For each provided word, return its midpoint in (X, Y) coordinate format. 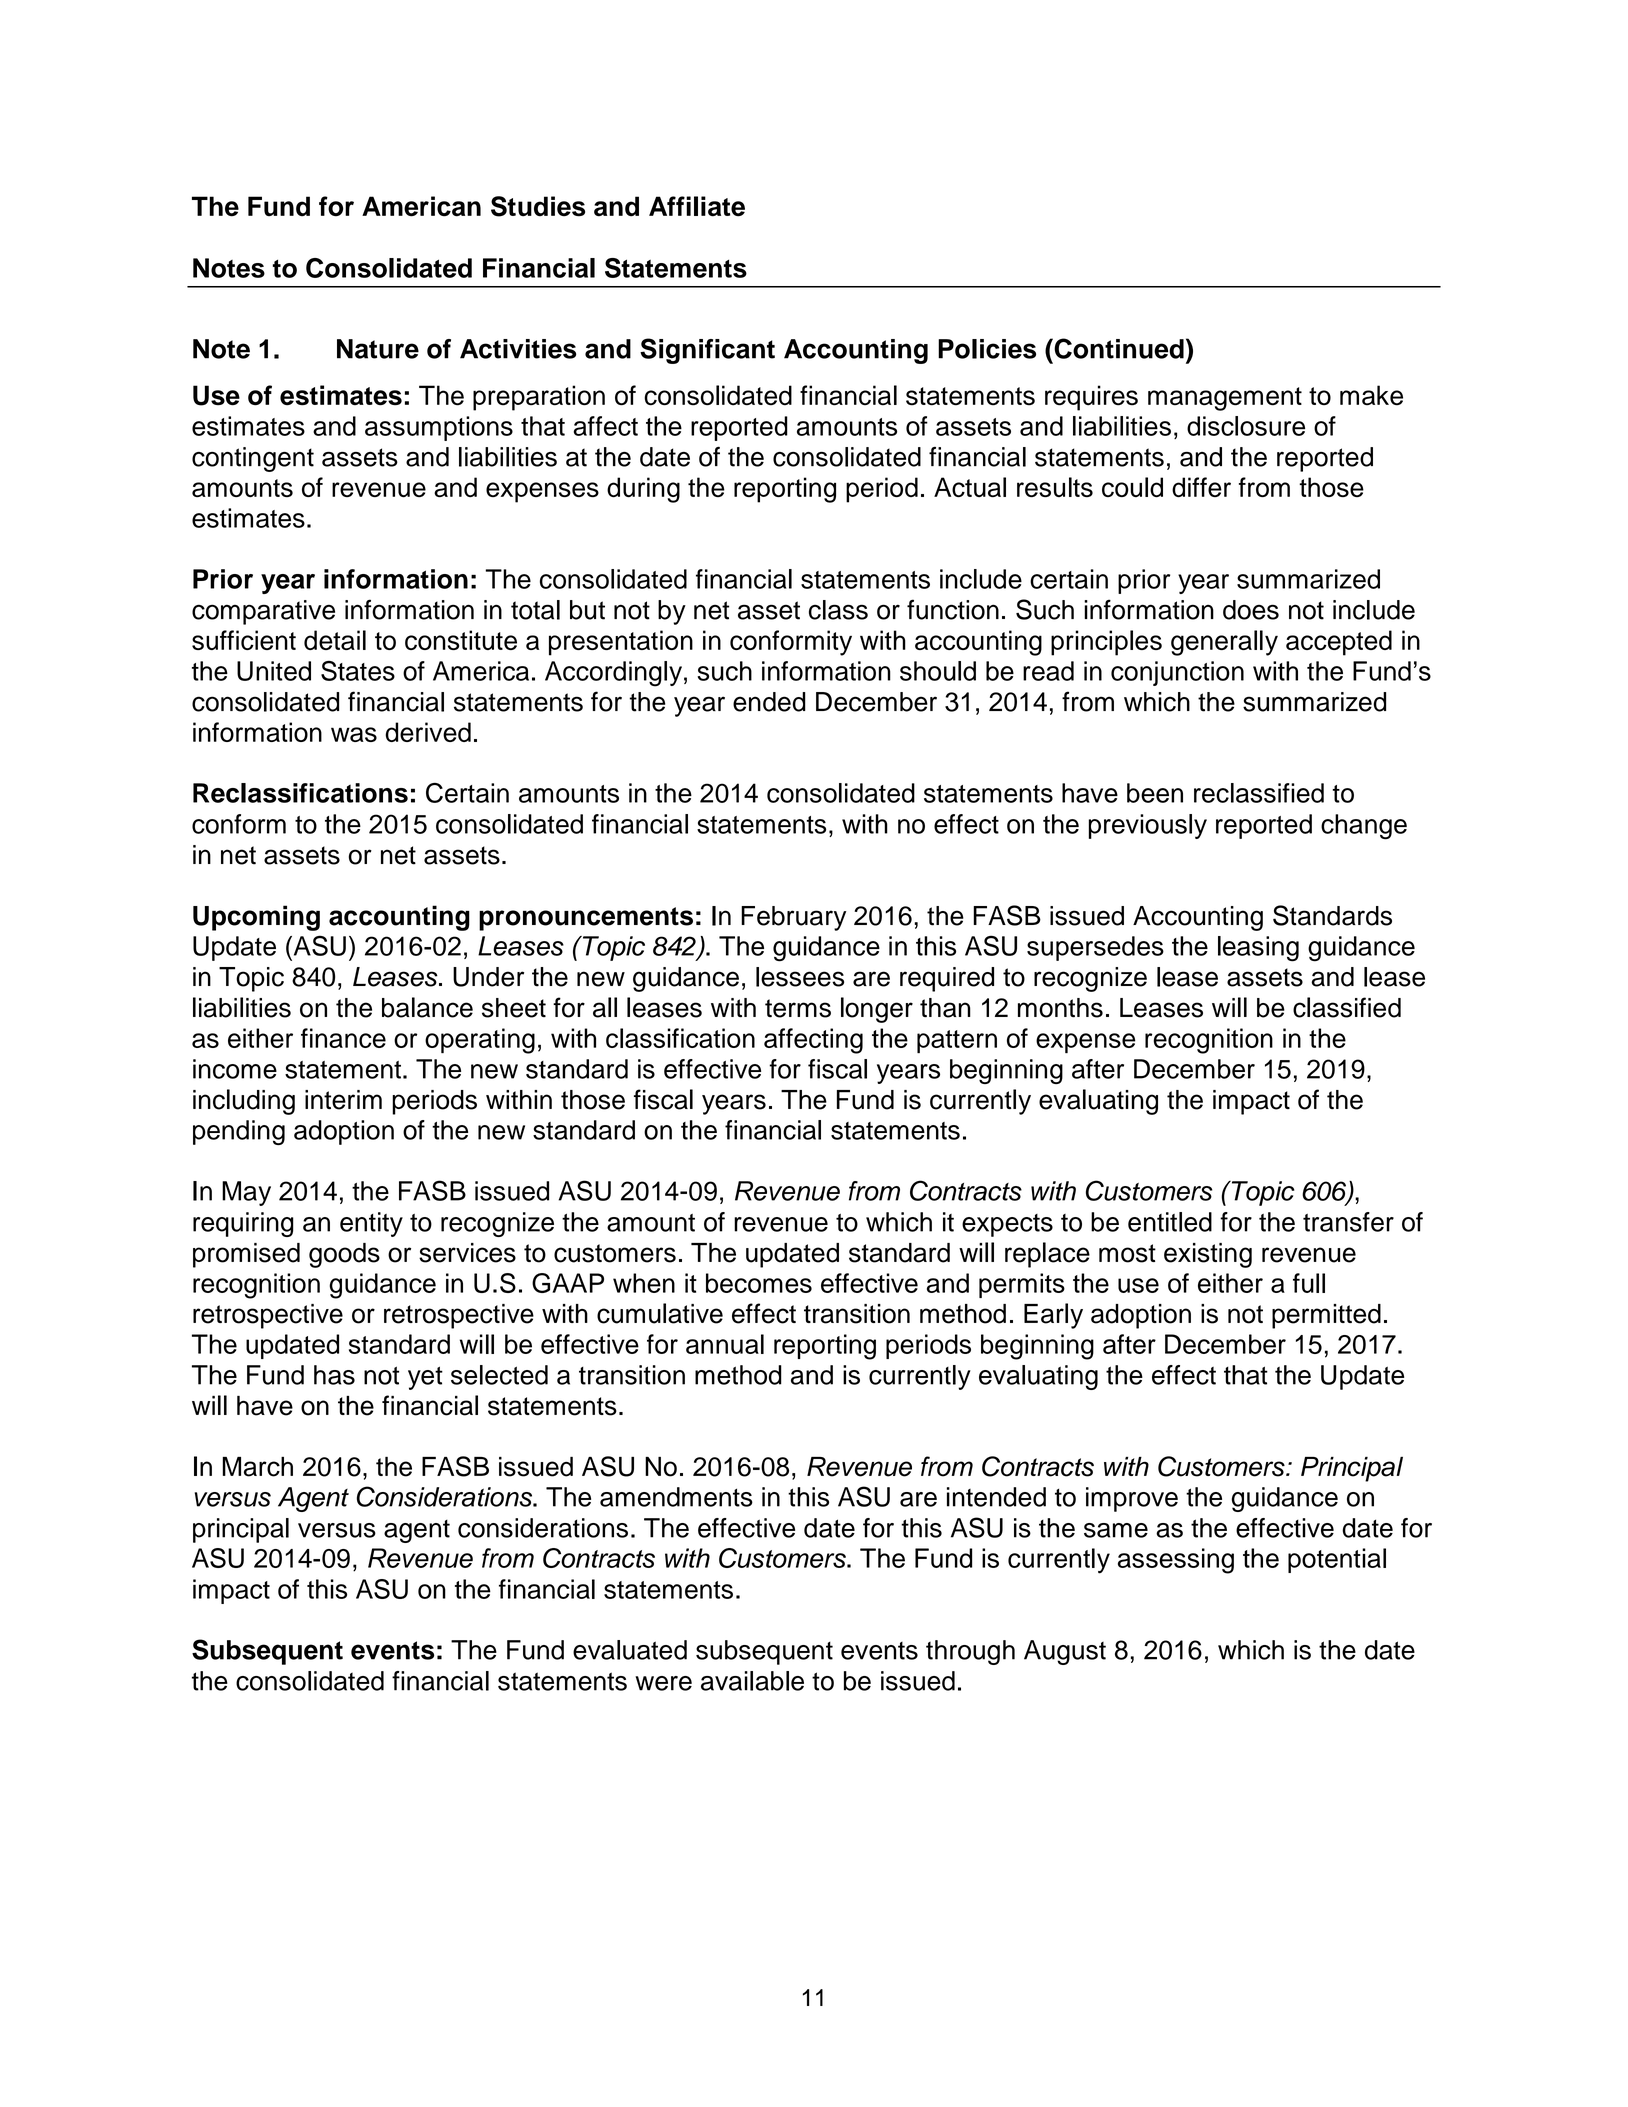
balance (427, 1007)
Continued (1118, 348)
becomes (759, 1283)
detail (335, 640)
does (1251, 610)
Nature (378, 349)
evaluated (630, 1650)
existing (1208, 1255)
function (953, 609)
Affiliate (697, 206)
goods (344, 1255)
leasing (1258, 949)
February (793, 918)
